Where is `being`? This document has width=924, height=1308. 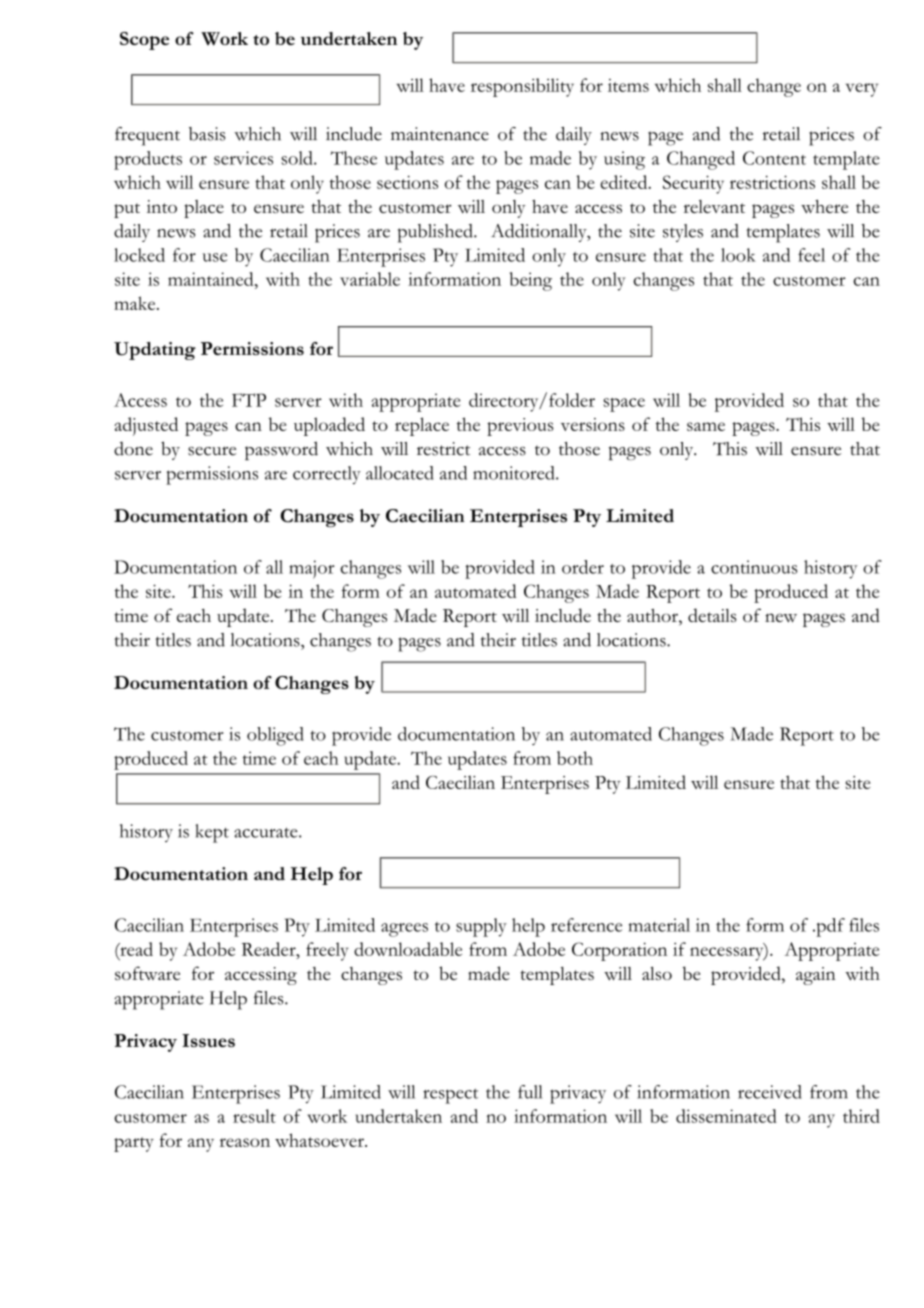 being is located at coordinates (531, 281).
